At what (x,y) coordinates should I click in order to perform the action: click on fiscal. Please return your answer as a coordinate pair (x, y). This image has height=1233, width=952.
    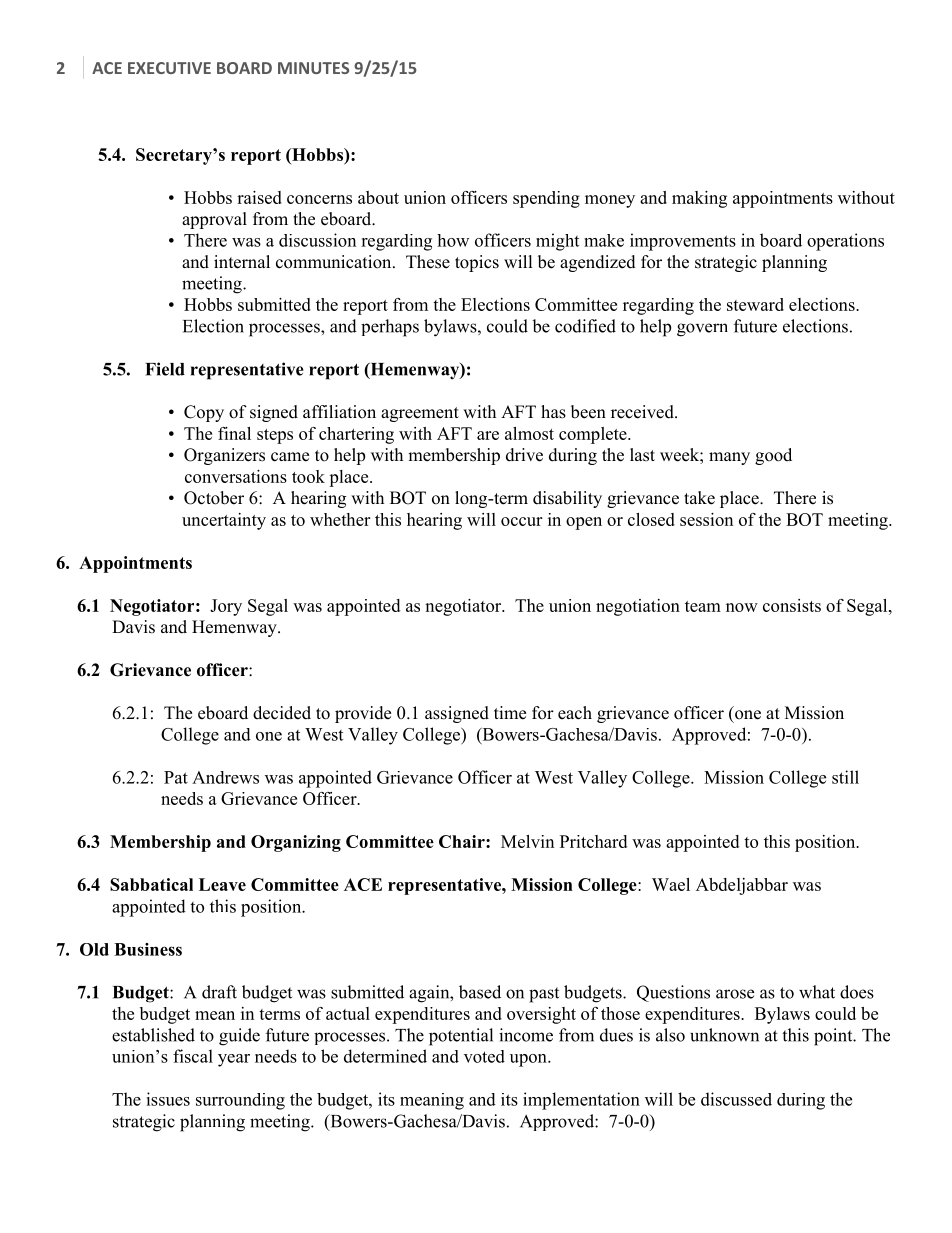
    Looking at the image, I should click on (193, 1056).
